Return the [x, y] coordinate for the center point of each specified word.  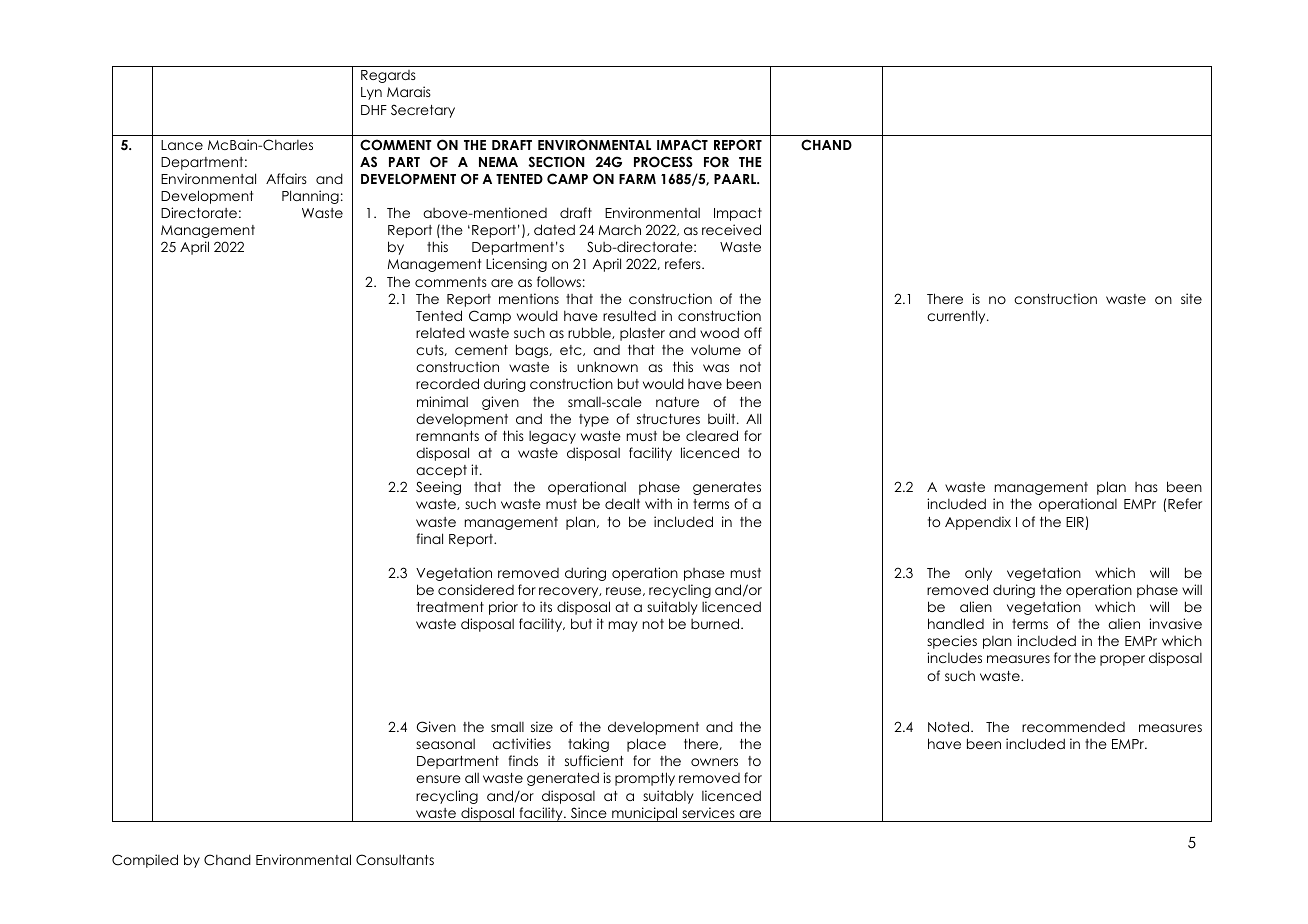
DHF [374, 110]
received [731, 229]
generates [727, 488]
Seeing [438, 488]
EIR [1075, 522]
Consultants [395, 860]
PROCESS [663, 162]
